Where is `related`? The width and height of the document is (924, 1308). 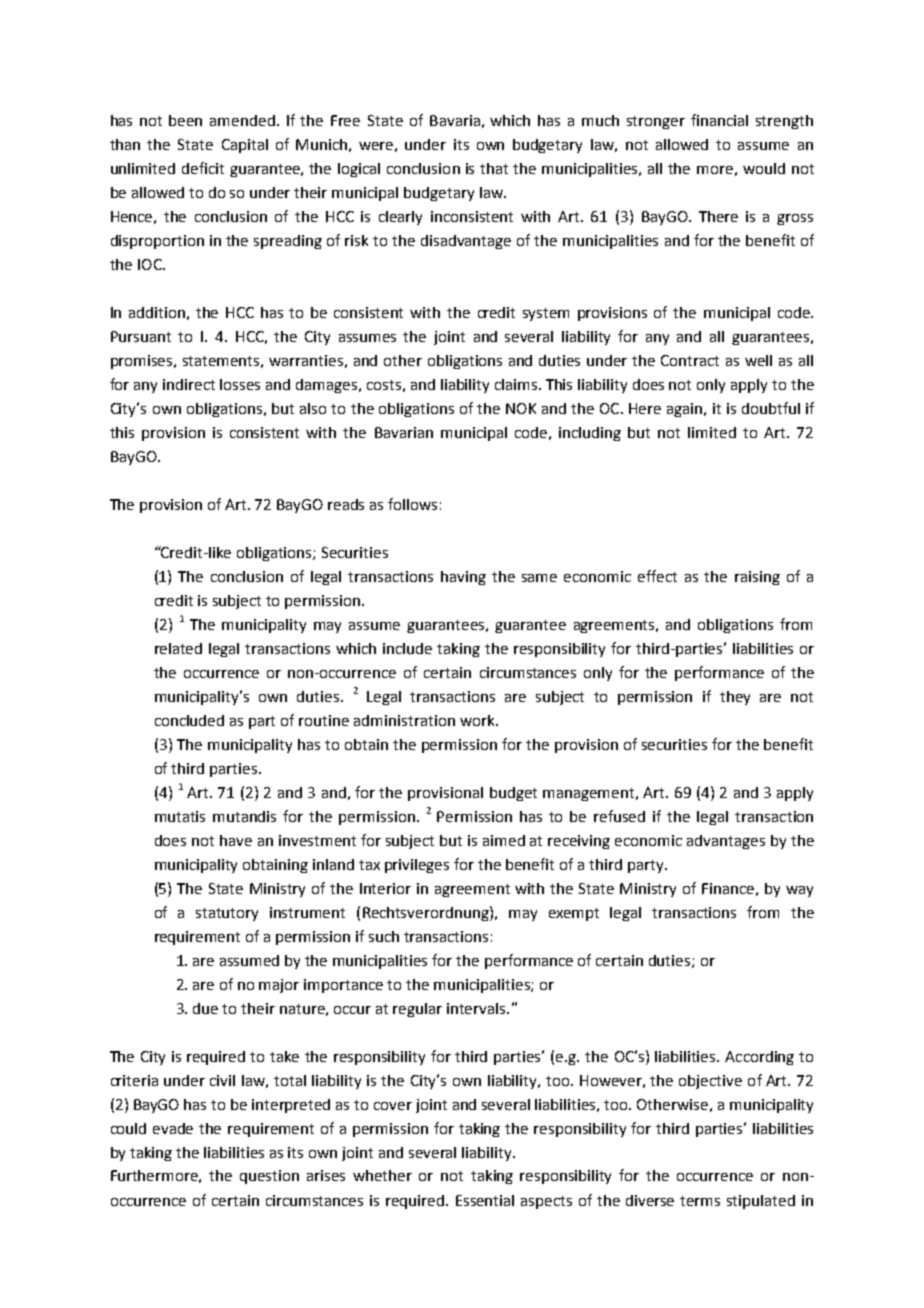 related is located at coordinates (178, 648).
